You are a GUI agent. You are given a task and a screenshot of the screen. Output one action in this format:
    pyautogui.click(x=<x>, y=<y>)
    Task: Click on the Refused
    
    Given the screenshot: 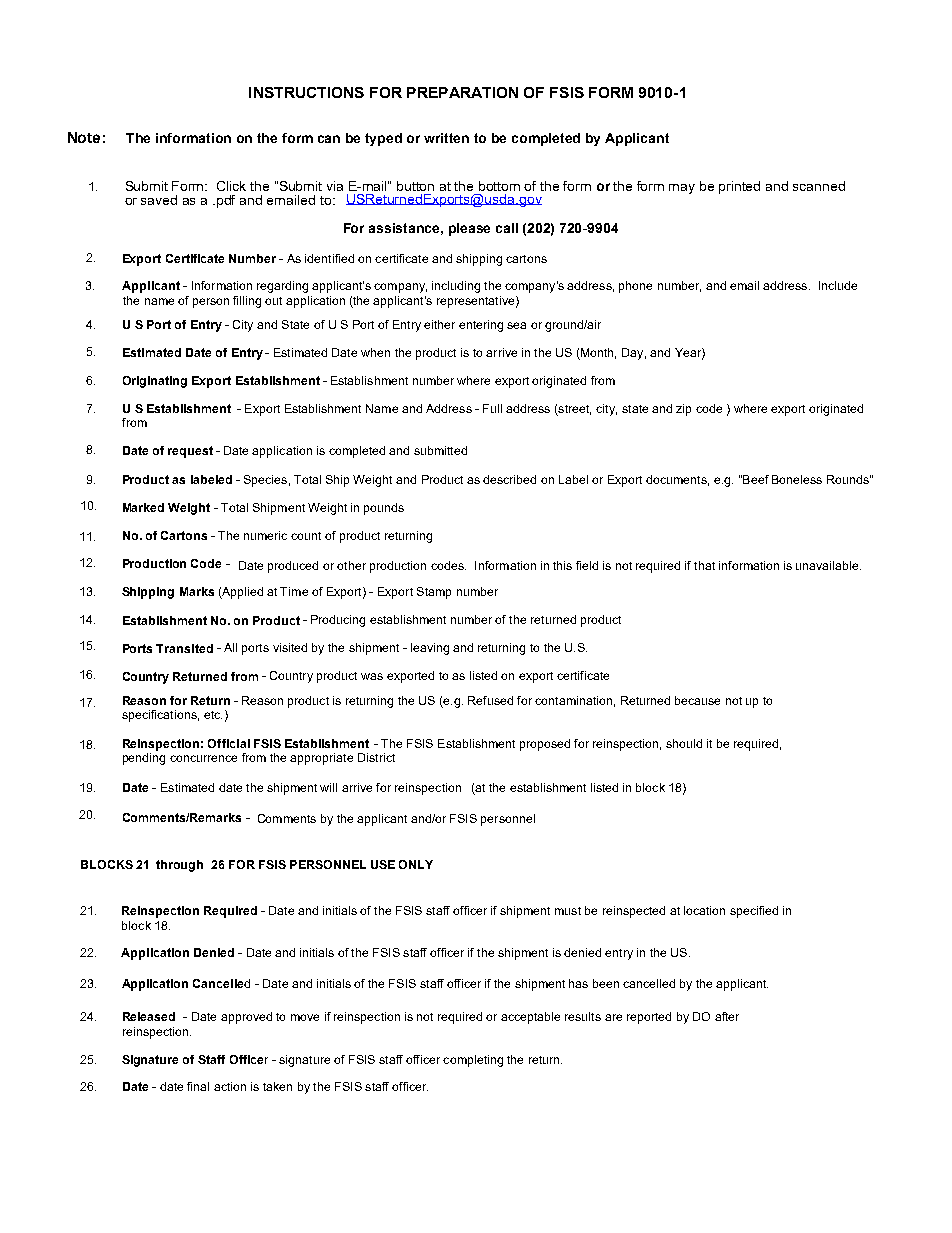 What is the action you would take?
    pyautogui.click(x=490, y=700)
